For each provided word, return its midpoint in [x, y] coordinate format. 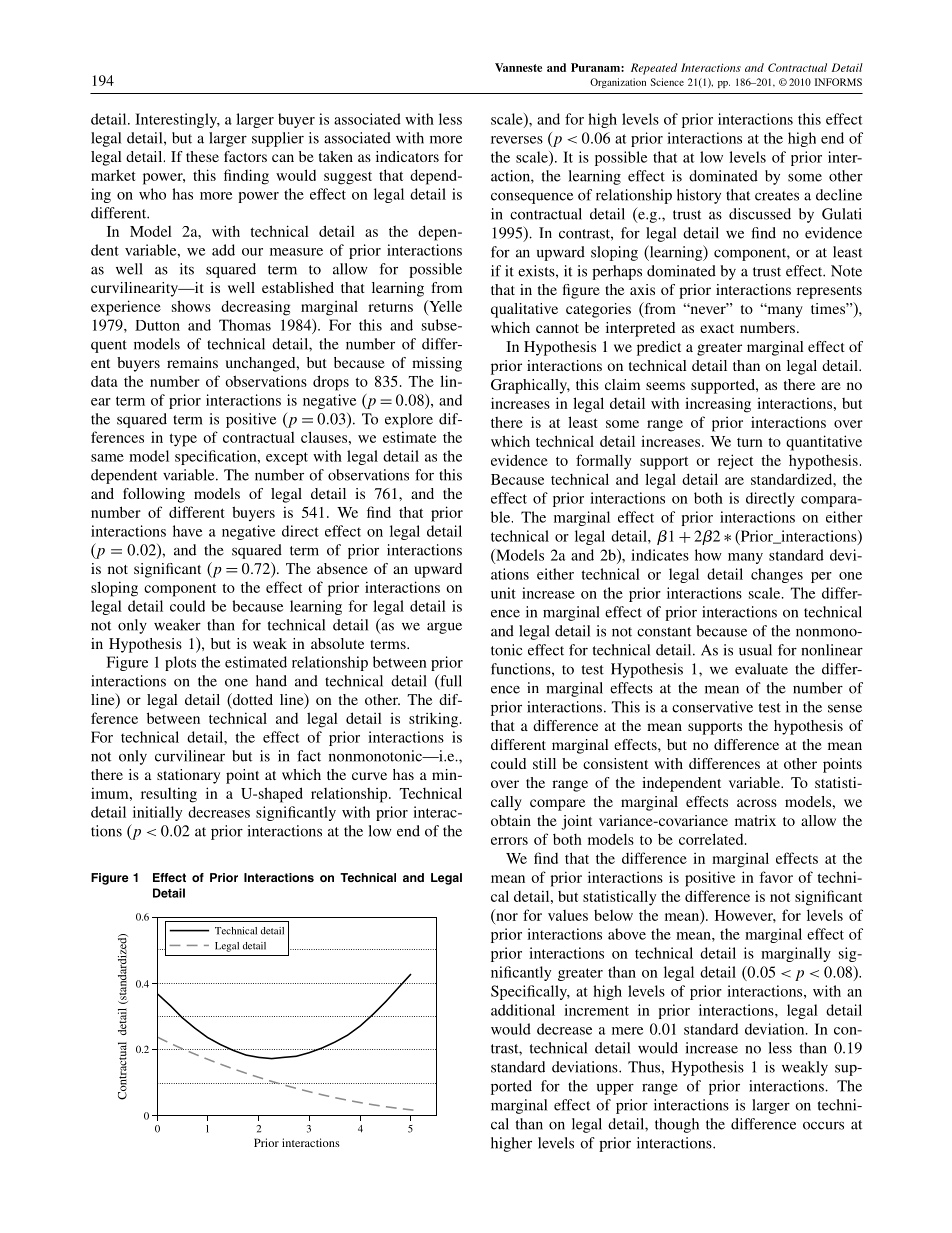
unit [503, 593]
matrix [755, 820]
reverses [517, 140]
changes [777, 575]
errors [509, 841]
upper [615, 1089]
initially [157, 813]
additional [523, 1010]
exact [717, 328]
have [187, 531]
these [202, 156]
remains [192, 362]
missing [437, 364]
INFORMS [838, 82]
